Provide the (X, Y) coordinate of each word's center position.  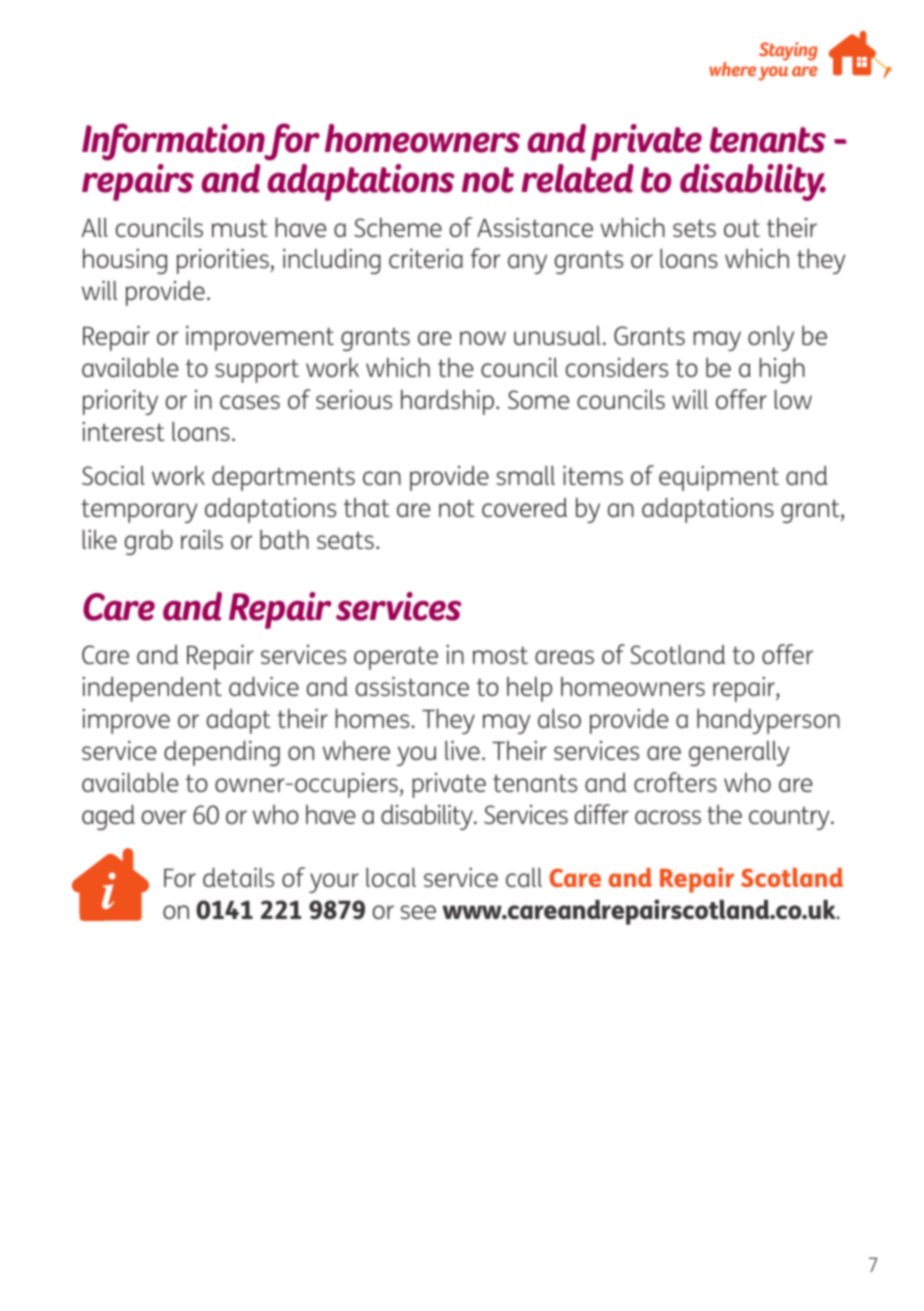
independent (152, 689)
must (240, 228)
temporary (139, 511)
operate (396, 658)
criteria (426, 258)
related (577, 178)
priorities (224, 261)
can (382, 478)
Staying (788, 51)
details (238, 877)
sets (694, 228)
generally (739, 753)
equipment (719, 478)
